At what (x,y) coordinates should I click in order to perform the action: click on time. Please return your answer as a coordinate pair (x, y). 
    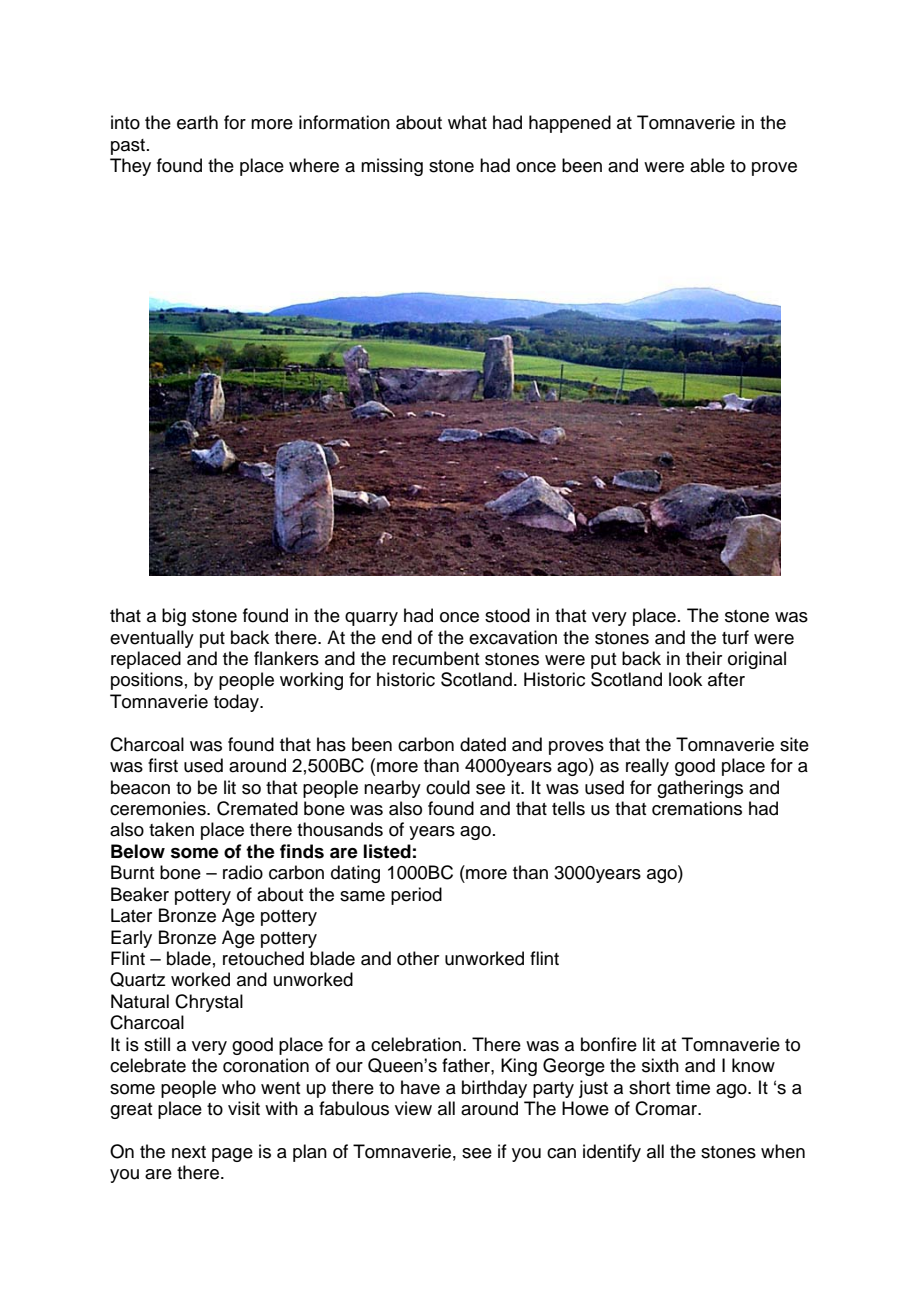
    Looking at the image, I should click on (693, 1087).
